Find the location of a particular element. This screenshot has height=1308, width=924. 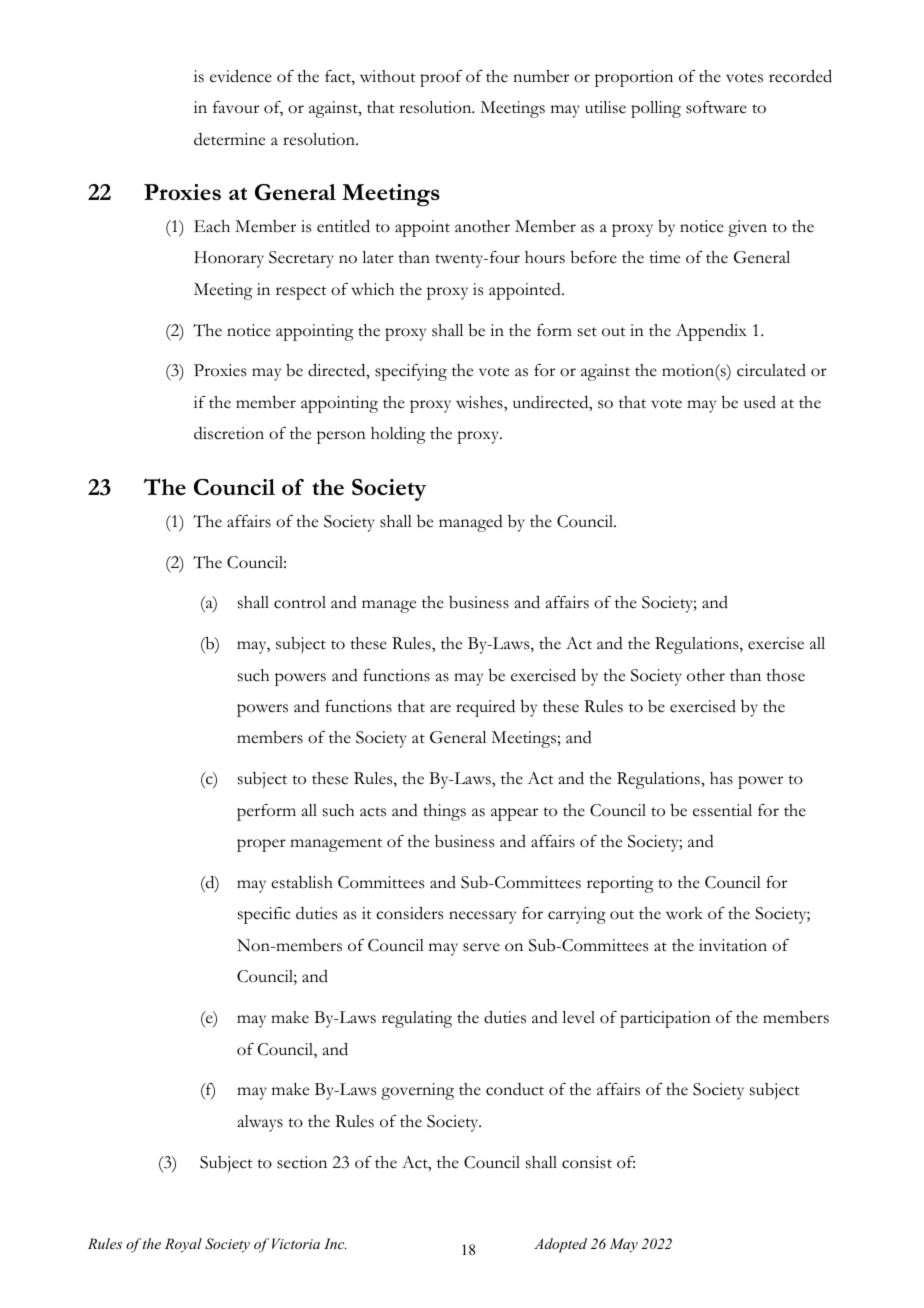

number is located at coordinates (541, 76).
